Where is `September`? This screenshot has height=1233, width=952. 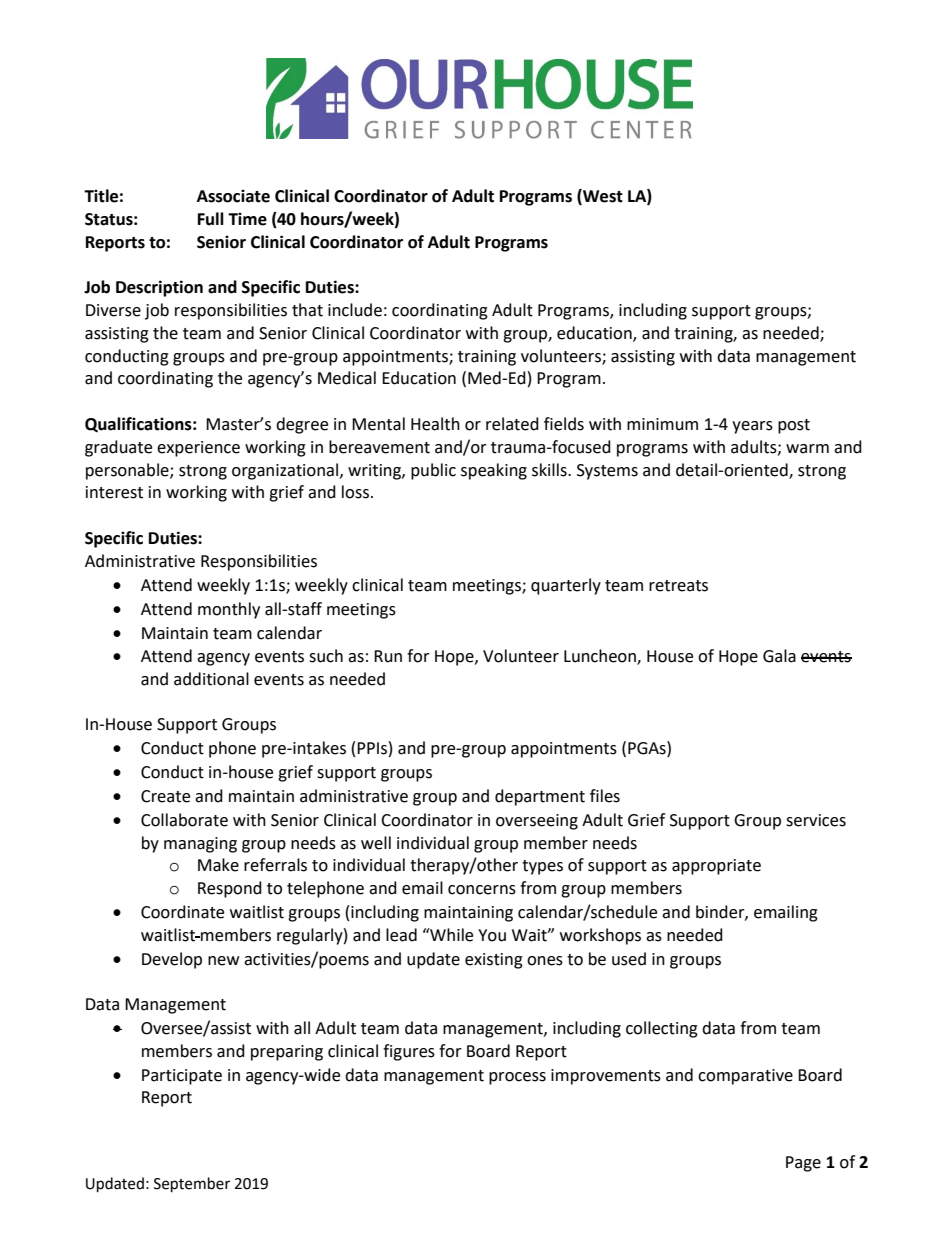 September is located at coordinates (192, 1185).
